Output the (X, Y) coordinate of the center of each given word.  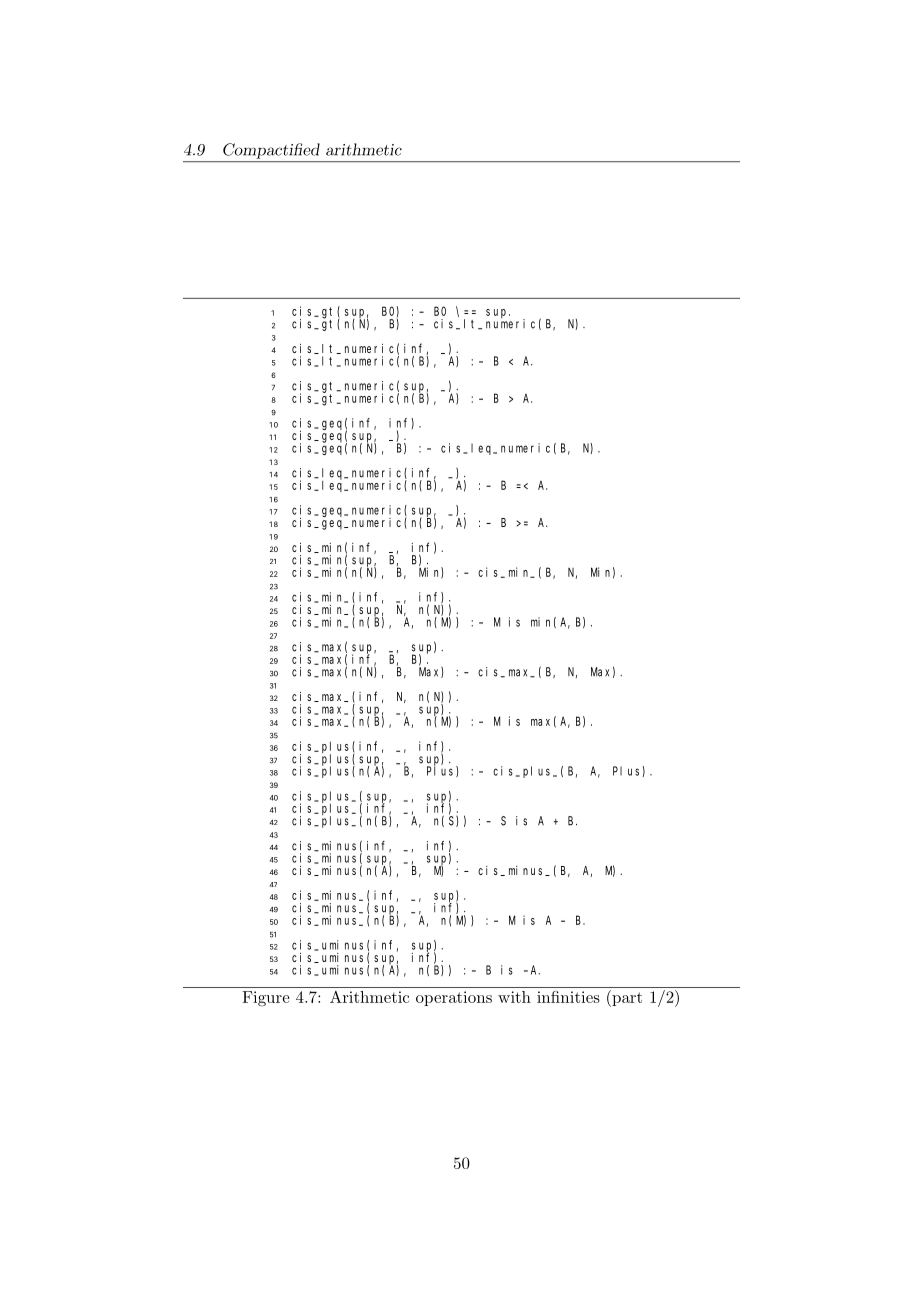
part (626, 998)
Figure (266, 999)
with (514, 997)
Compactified (271, 151)
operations (454, 998)
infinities (568, 997)
